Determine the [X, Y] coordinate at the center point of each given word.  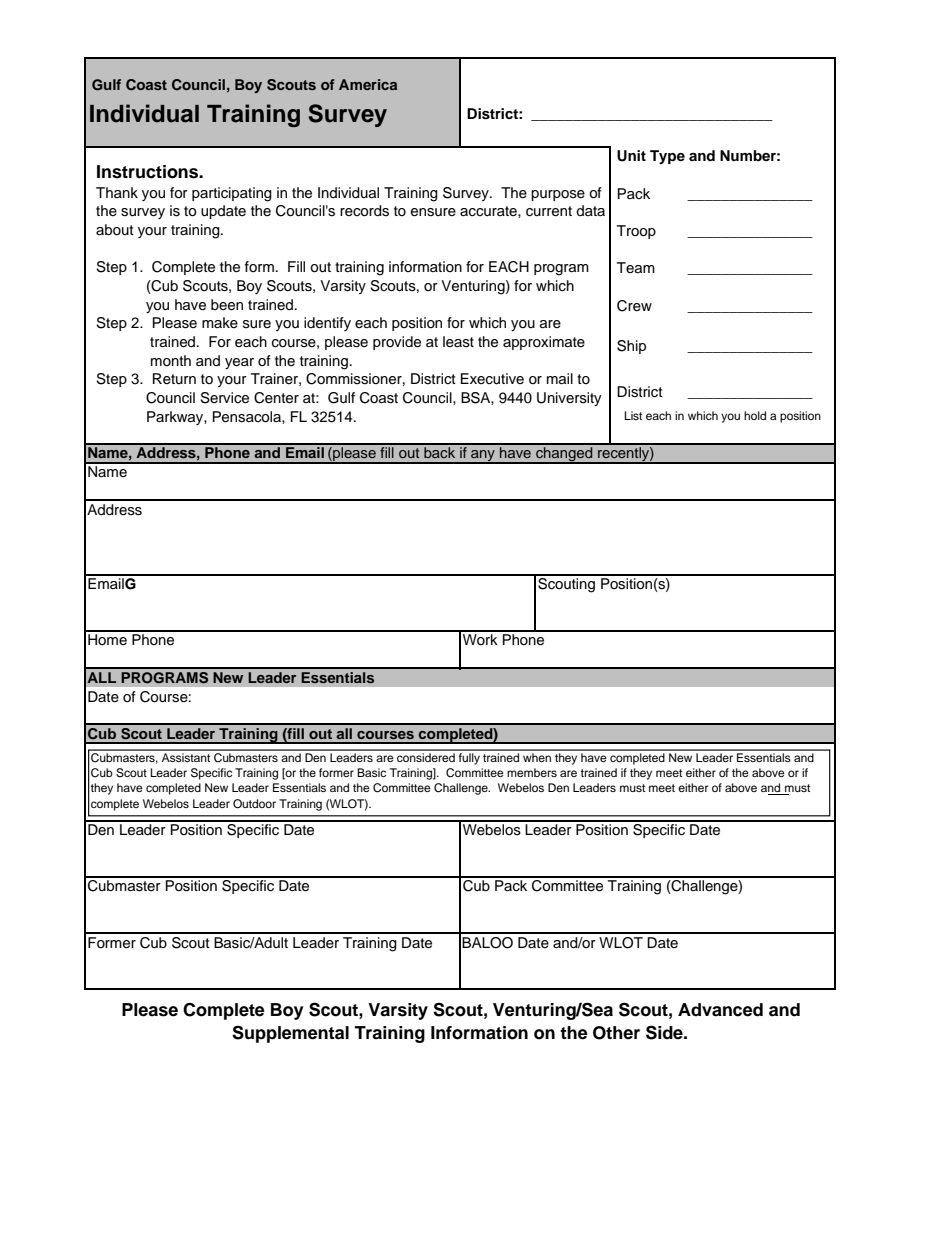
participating [232, 194]
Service [224, 398]
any [483, 457]
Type [667, 157]
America [368, 84]
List [633, 415]
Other [616, 1033]
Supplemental [290, 1034]
